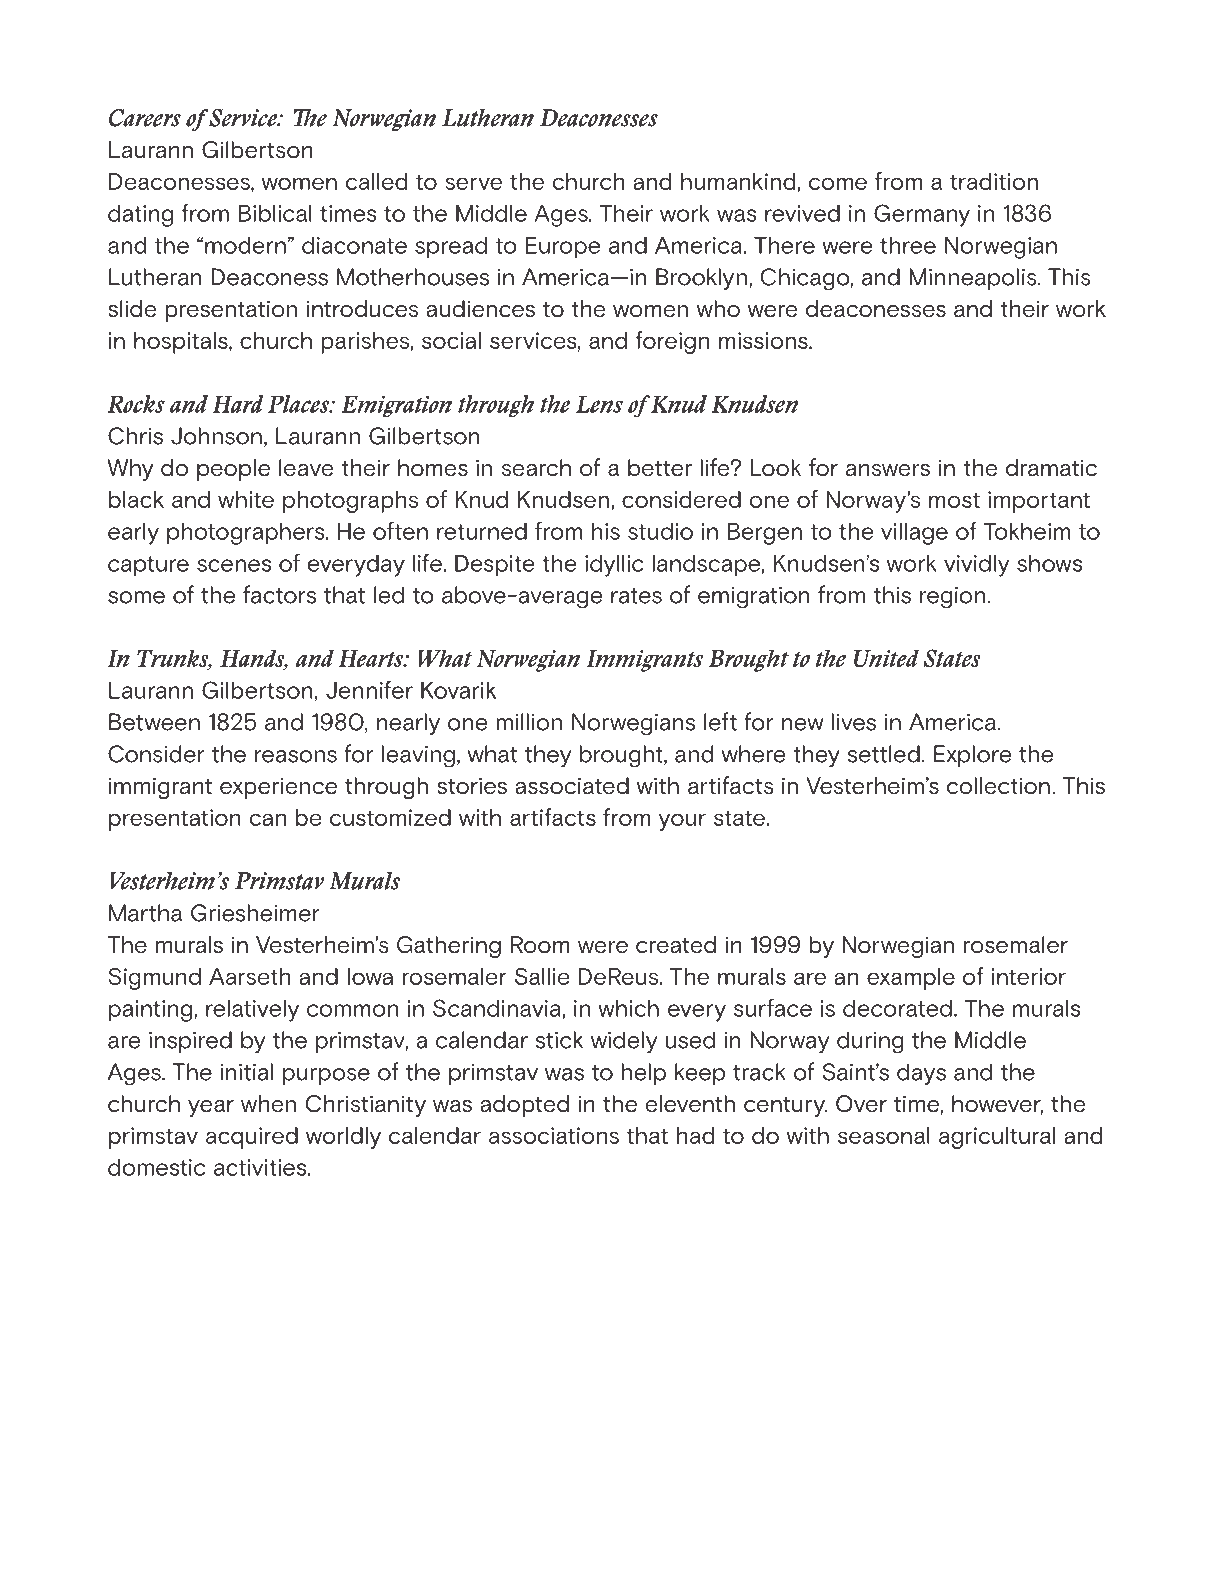 This page has height=1574, width=1216. Describe the element at coordinates (997, 1138) in the page. I see `agricultural` at that location.
